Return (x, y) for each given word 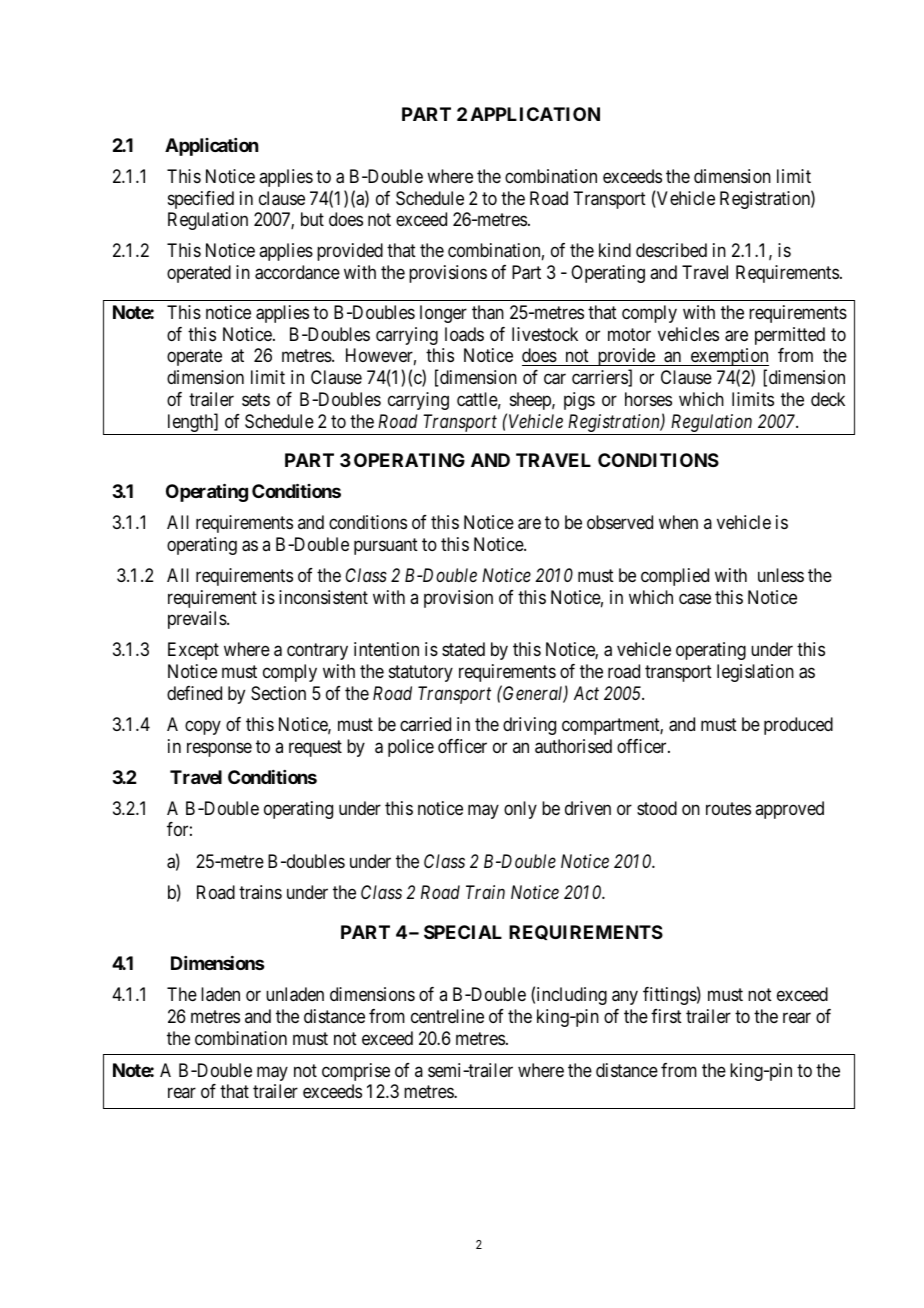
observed (620, 522)
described (671, 250)
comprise (356, 1072)
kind (615, 250)
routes (728, 808)
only (520, 810)
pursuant (386, 546)
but (312, 219)
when (678, 522)
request (315, 748)
